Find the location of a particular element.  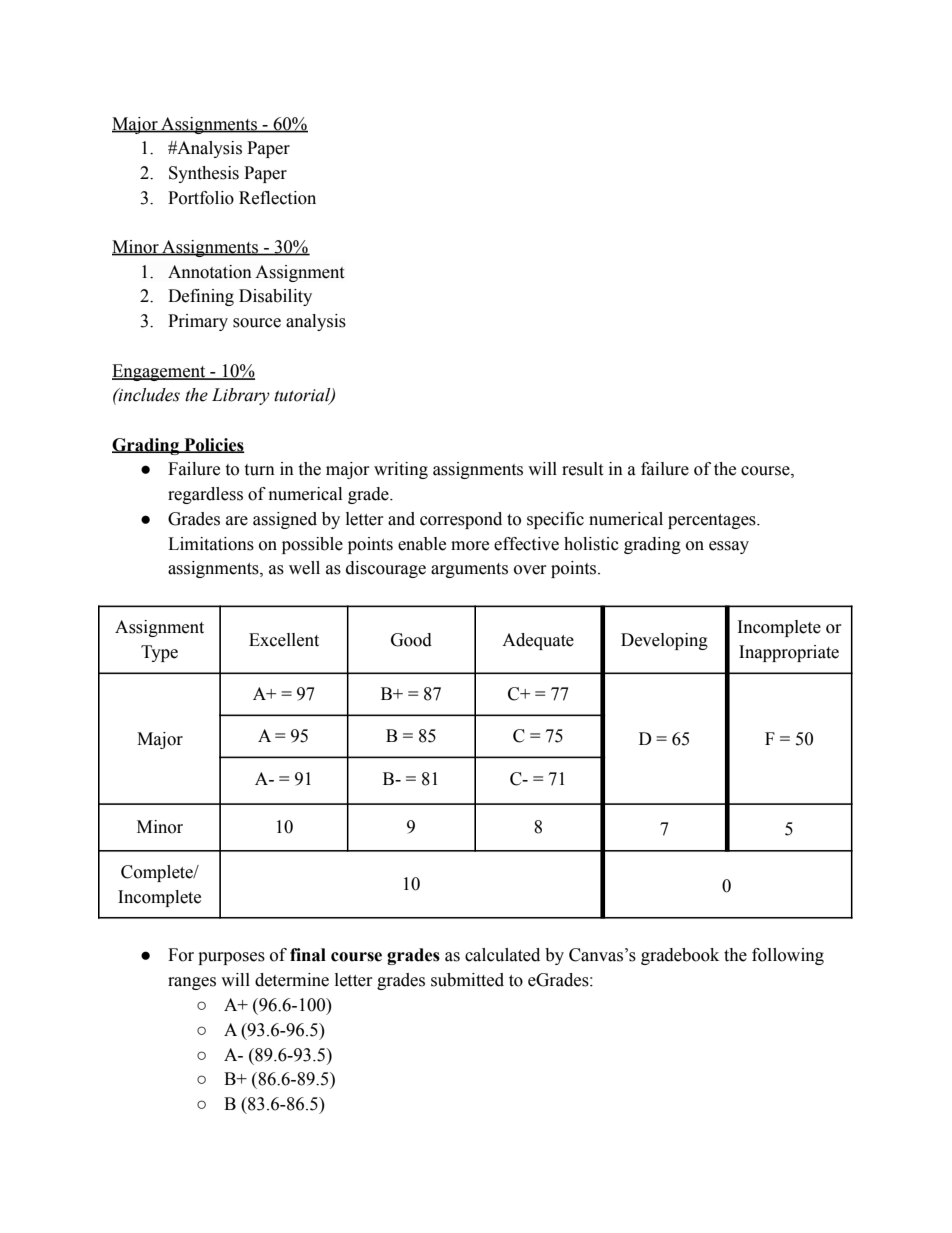

writing is located at coordinates (401, 470).
